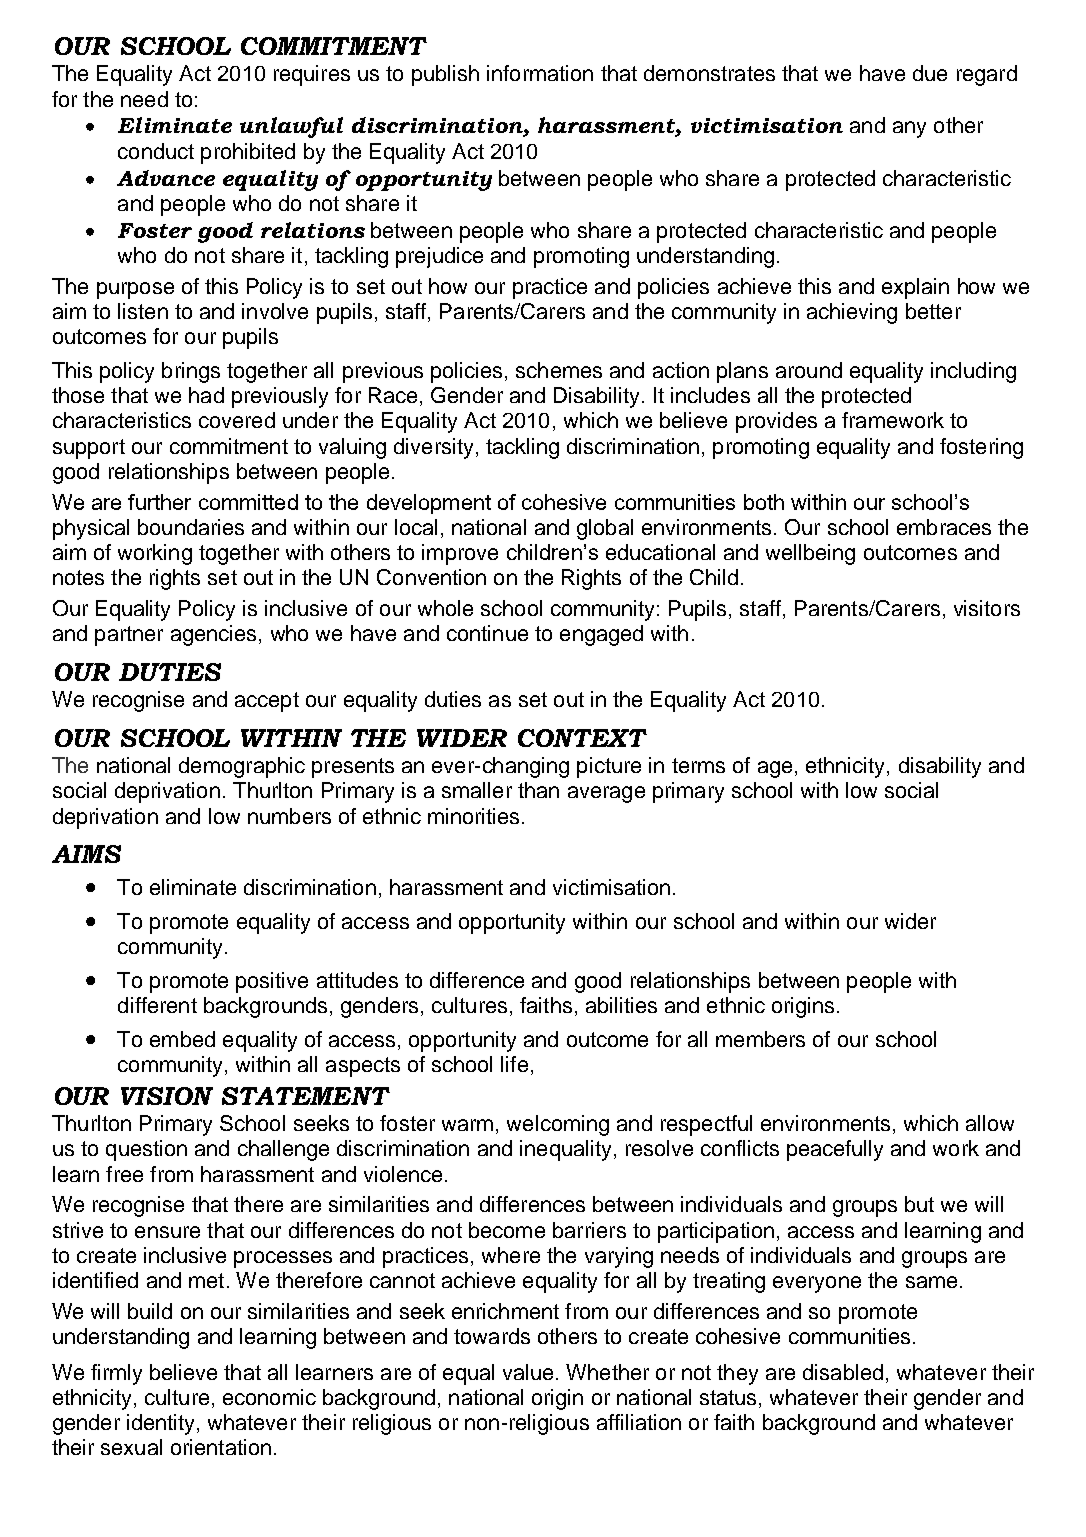 The height and width of the image is (1537, 1086). What do you see at coordinates (528, 1372) in the image?
I see `value` at bounding box center [528, 1372].
